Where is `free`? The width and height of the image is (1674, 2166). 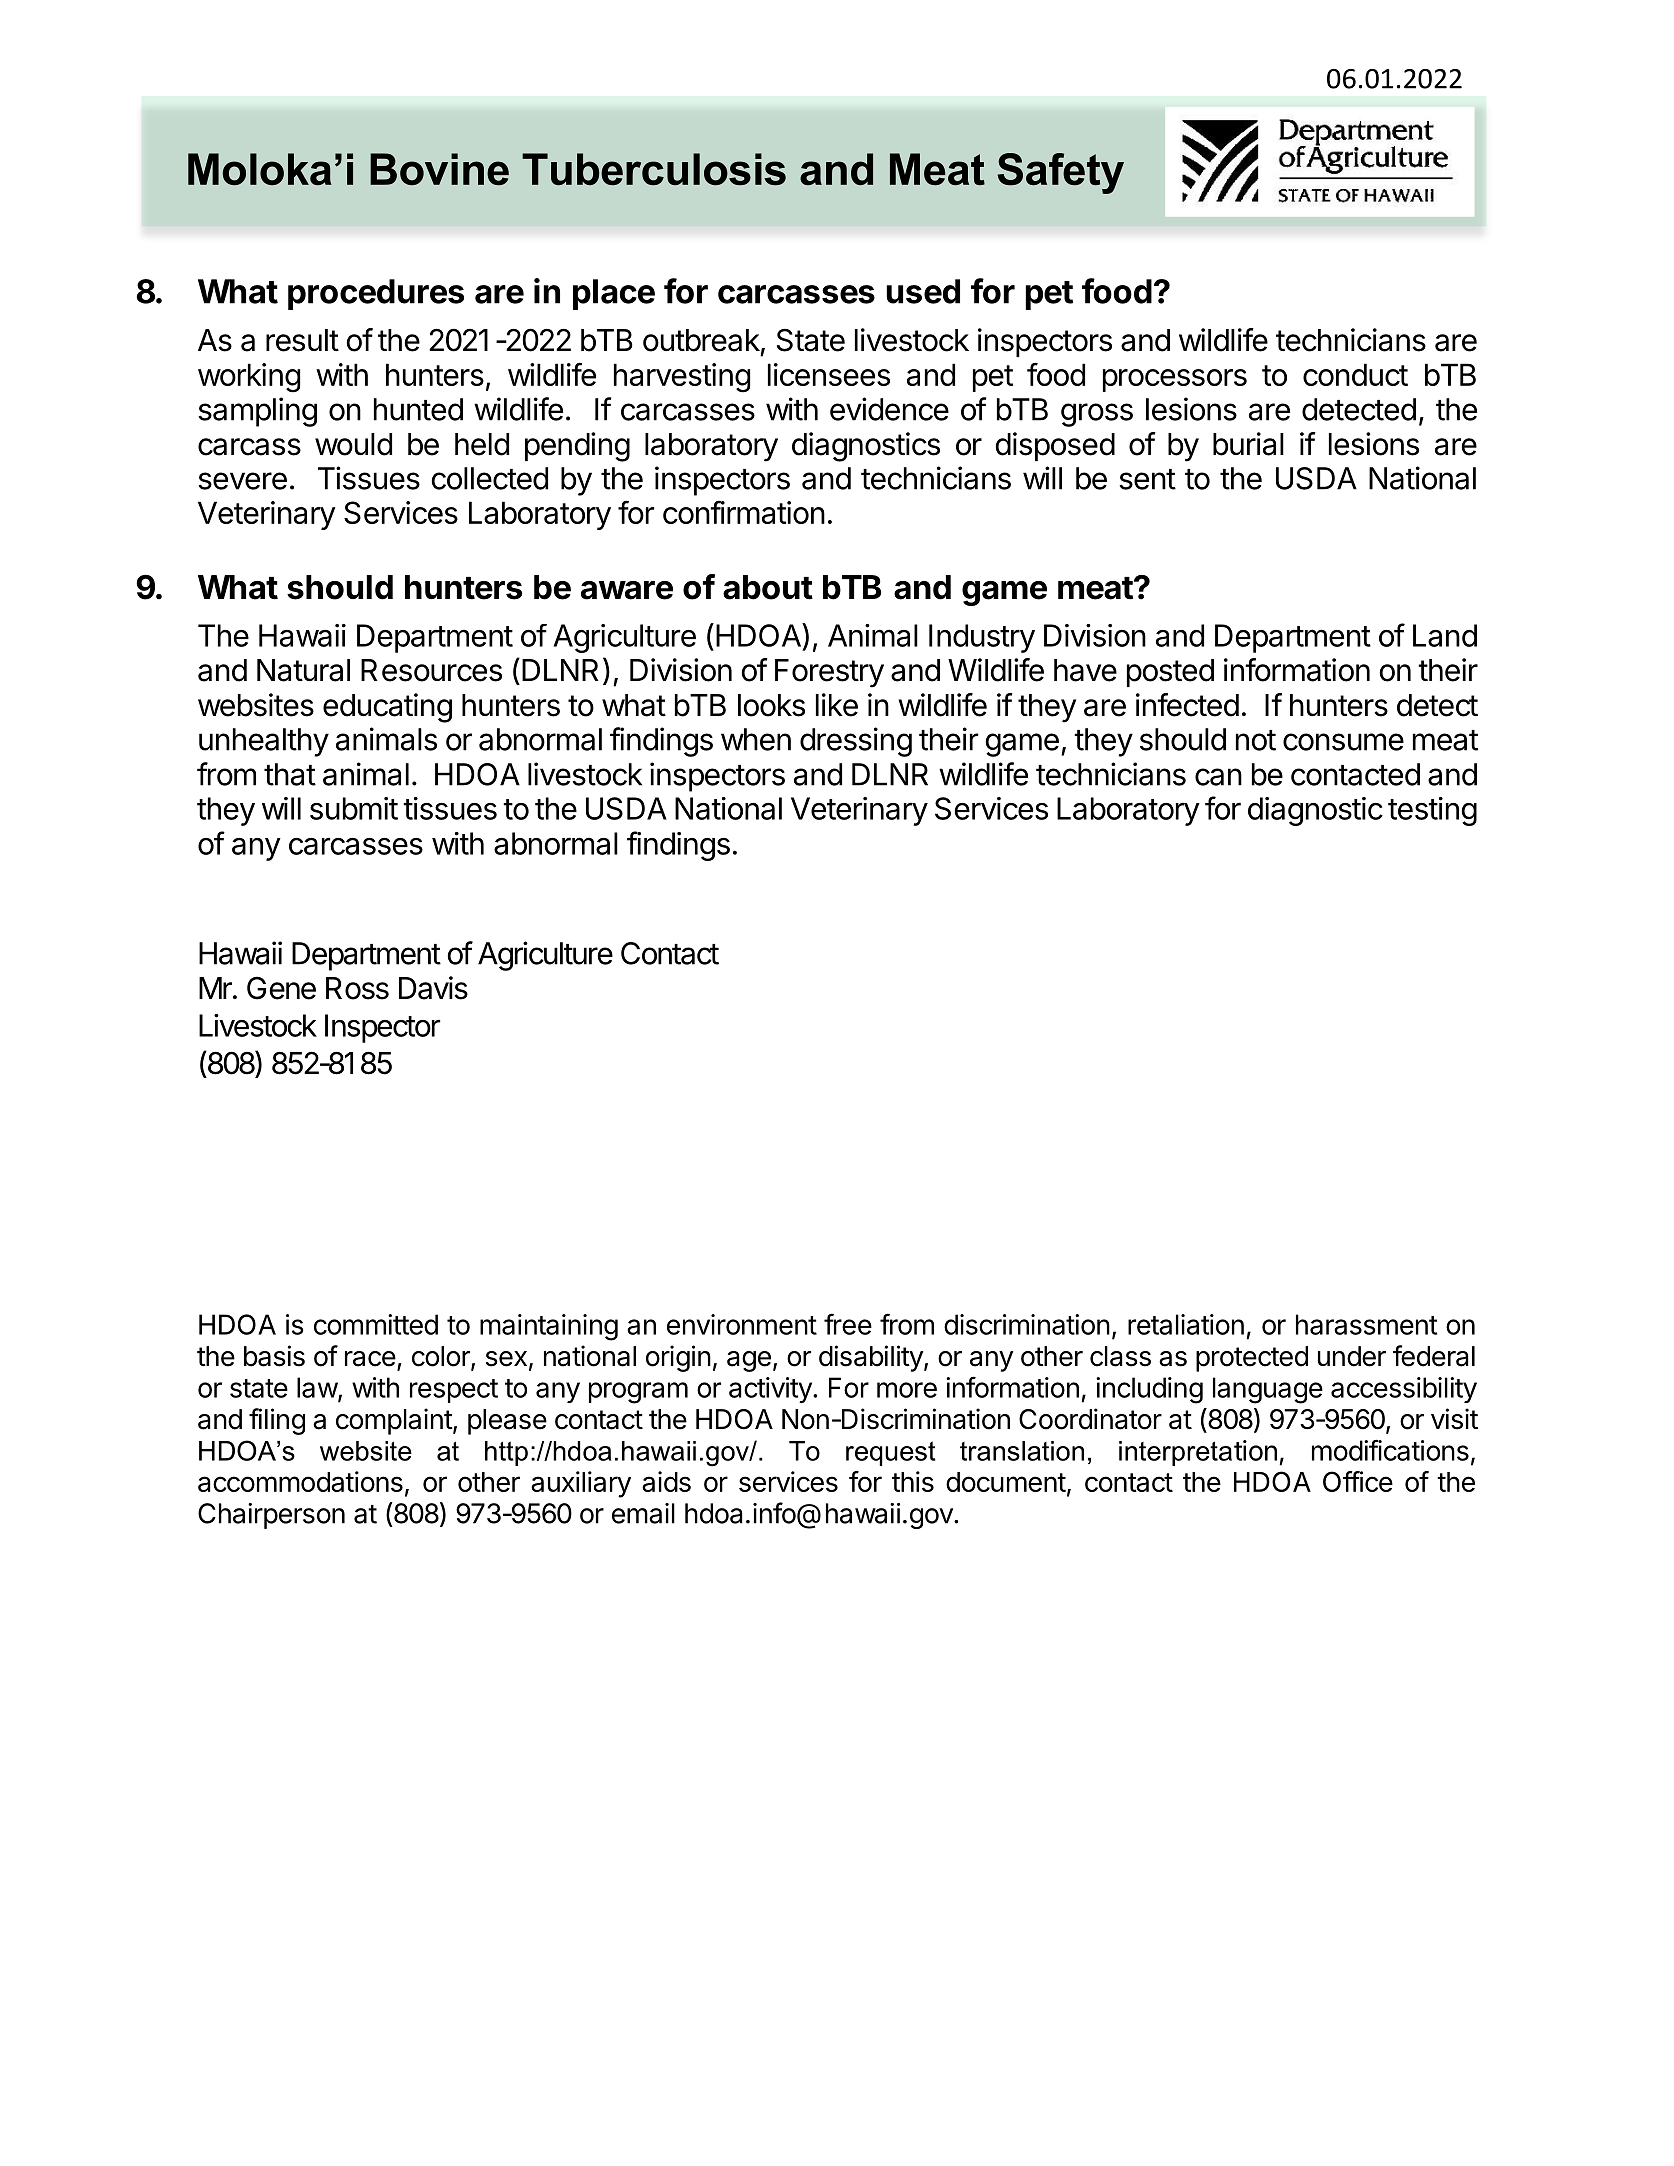 free is located at coordinates (848, 1324).
